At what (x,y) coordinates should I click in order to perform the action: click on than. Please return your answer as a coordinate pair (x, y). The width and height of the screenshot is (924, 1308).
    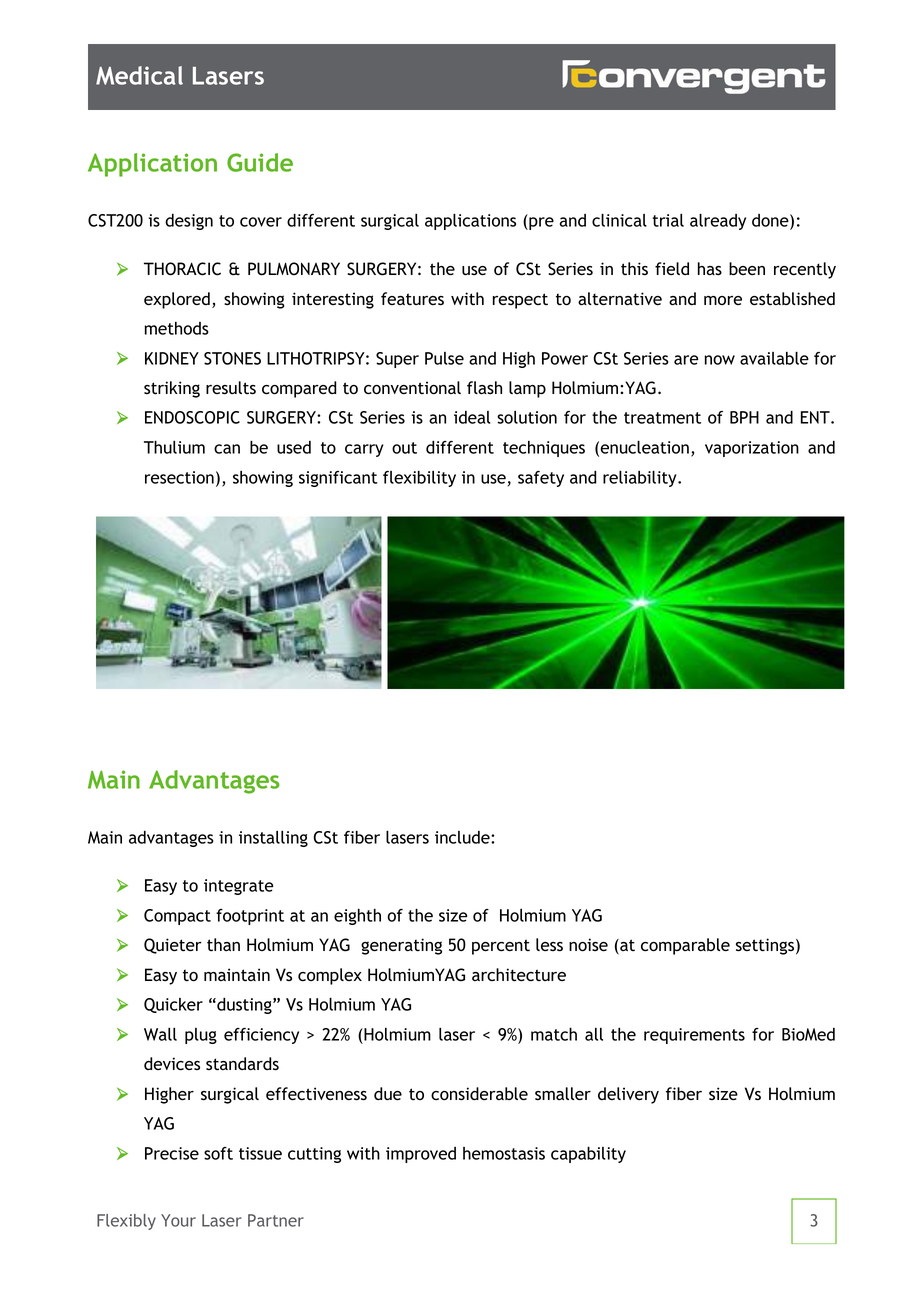
    Looking at the image, I should click on (223, 944).
